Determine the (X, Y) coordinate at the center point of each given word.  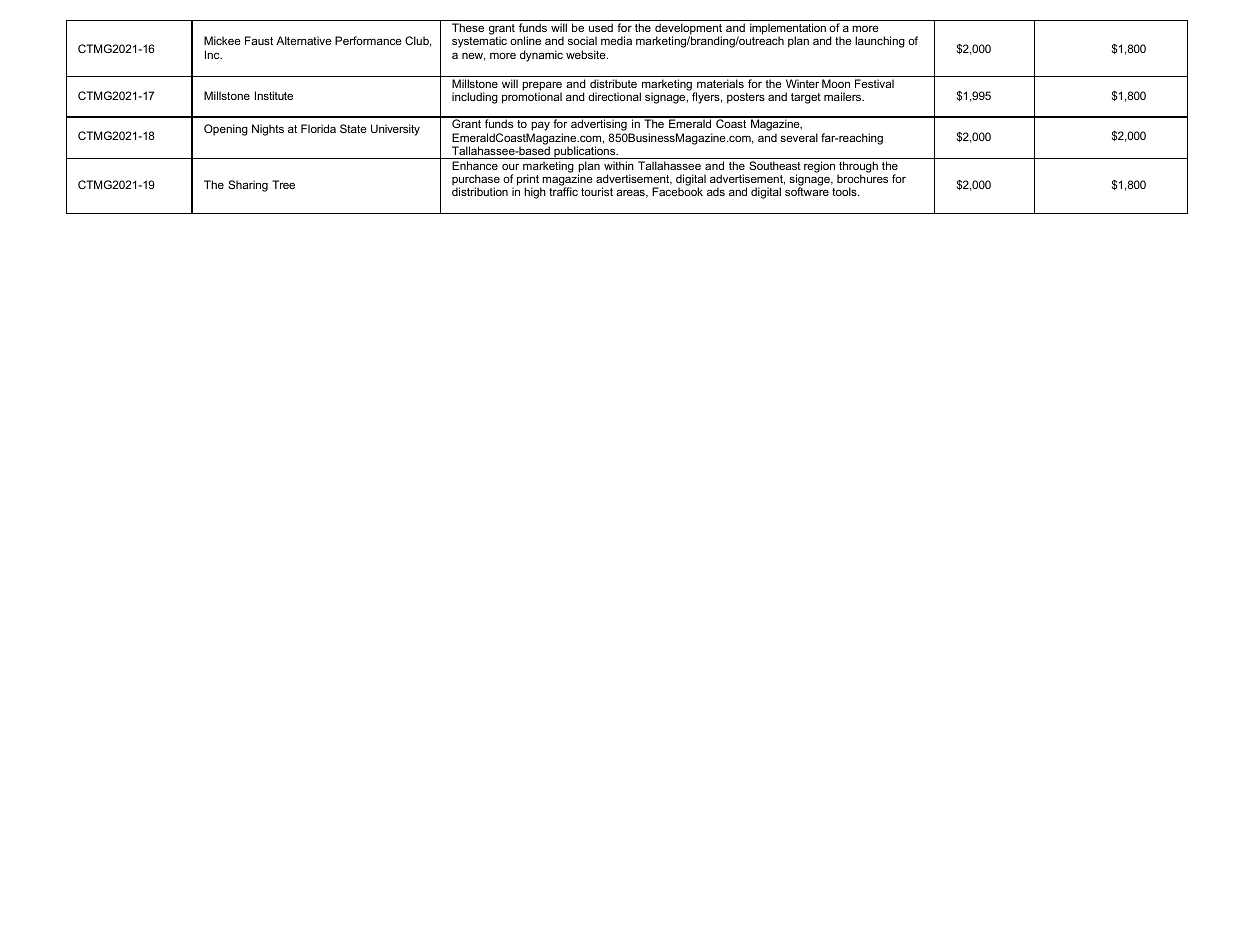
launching (880, 42)
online (525, 40)
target (806, 98)
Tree (283, 184)
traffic (563, 191)
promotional (532, 98)
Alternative (304, 40)
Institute (274, 95)
